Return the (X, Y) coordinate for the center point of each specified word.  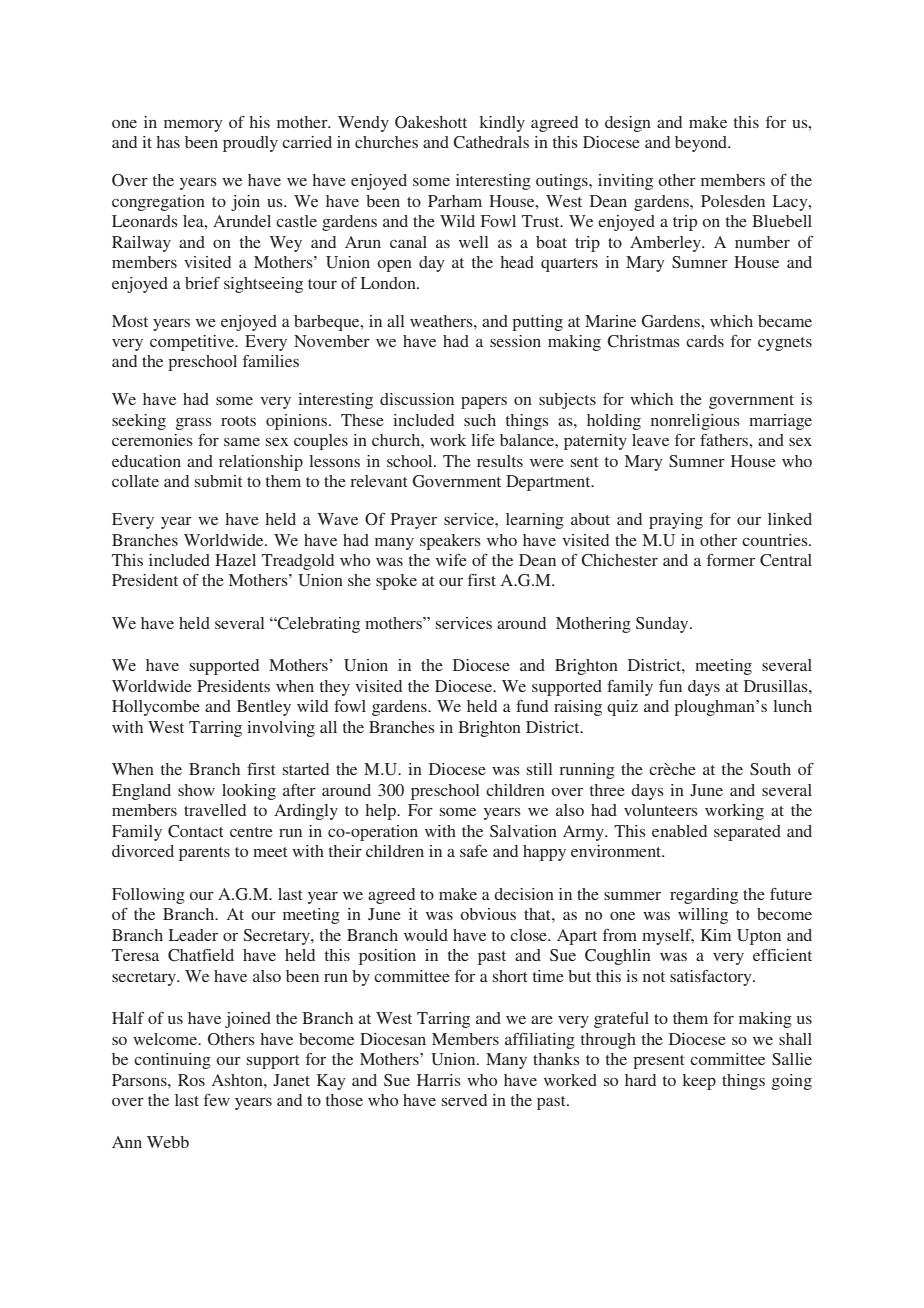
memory (193, 126)
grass (194, 424)
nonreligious (695, 422)
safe (474, 851)
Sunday (663, 625)
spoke (396, 582)
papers (484, 403)
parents (204, 854)
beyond (702, 144)
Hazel (235, 560)
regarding (704, 896)
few (217, 1100)
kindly (502, 124)
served (464, 1100)
